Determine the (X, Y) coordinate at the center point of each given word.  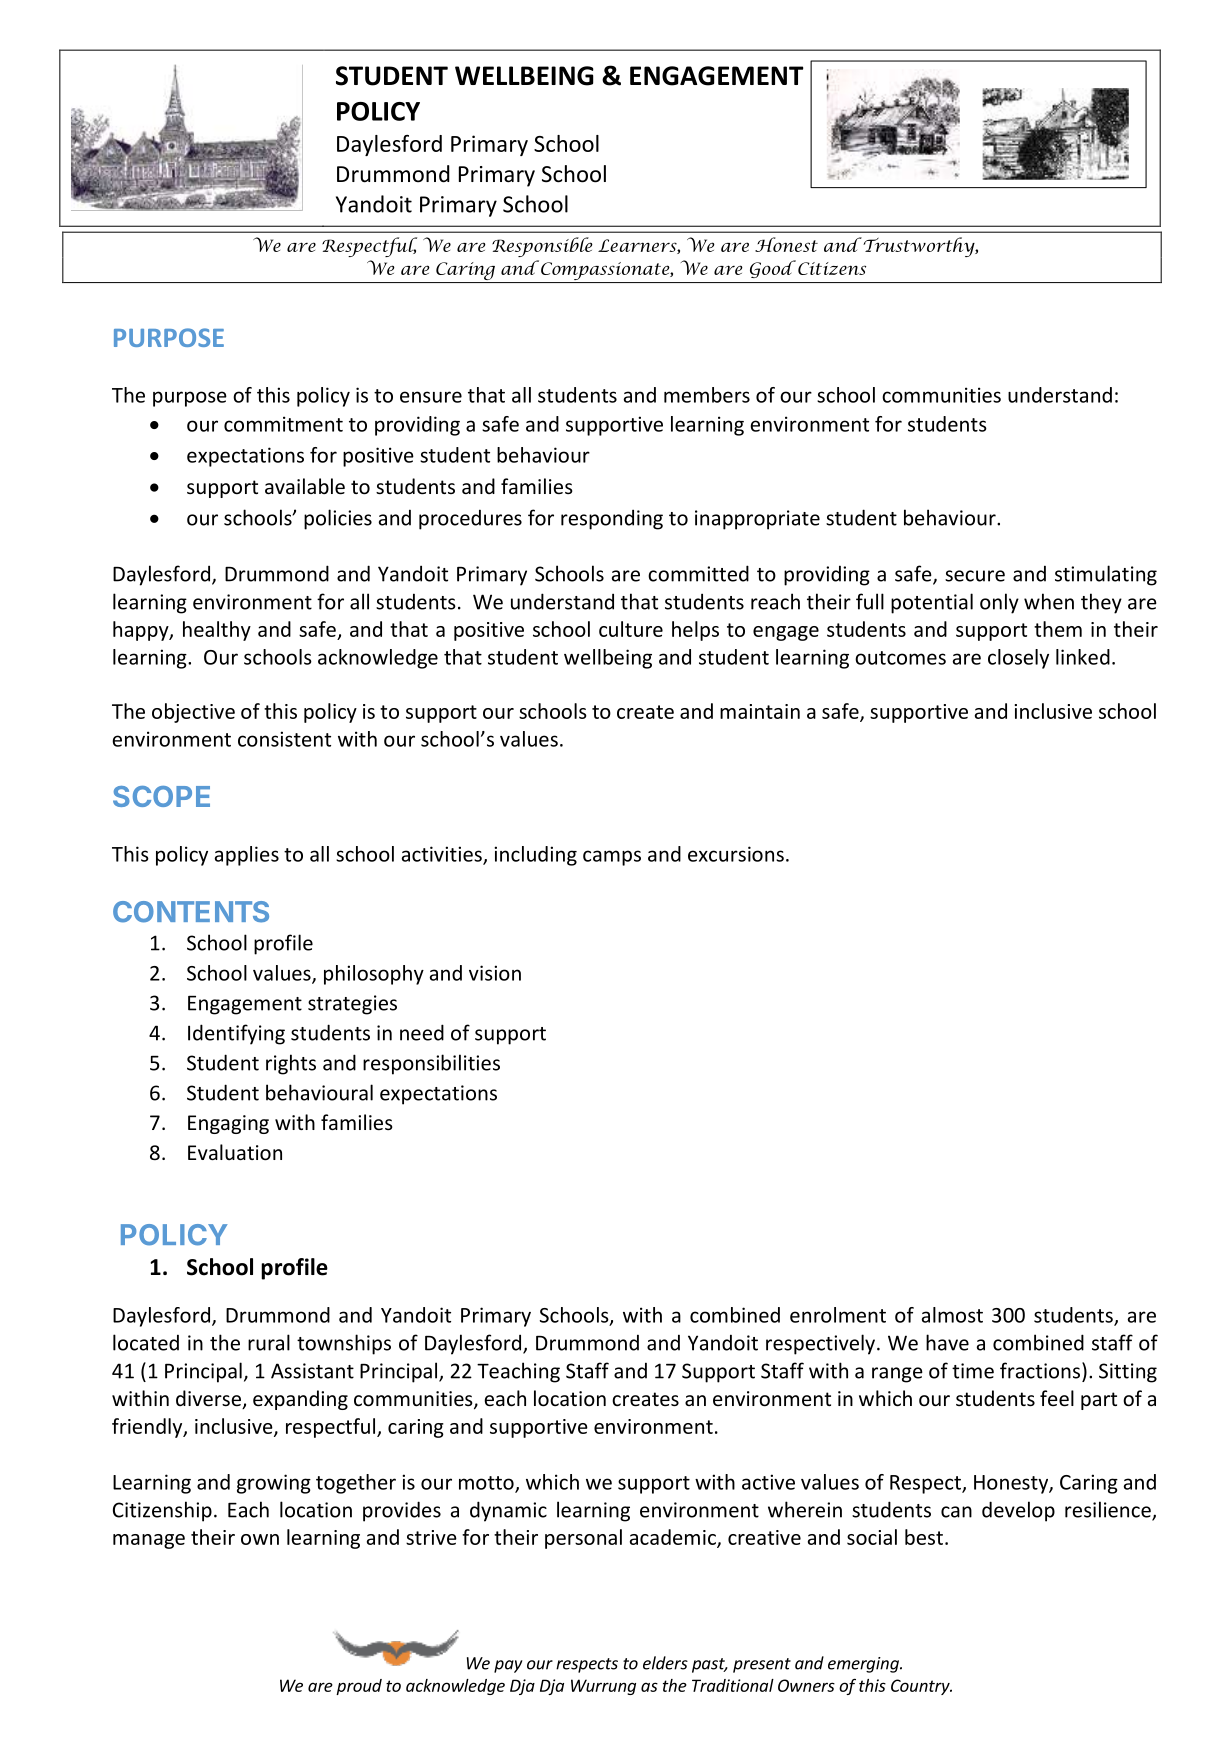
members (707, 395)
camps (612, 858)
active (768, 1482)
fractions (1041, 1370)
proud (359, 1687)
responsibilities (431, 1064)
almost (952, 1315)
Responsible (542, 247)
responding (612, 519)
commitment (283, 424)
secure (975, 576)
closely (1018, 659)
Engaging (228, 1124)
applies (247, 856)
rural (269, 1342)
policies (338, 519)
